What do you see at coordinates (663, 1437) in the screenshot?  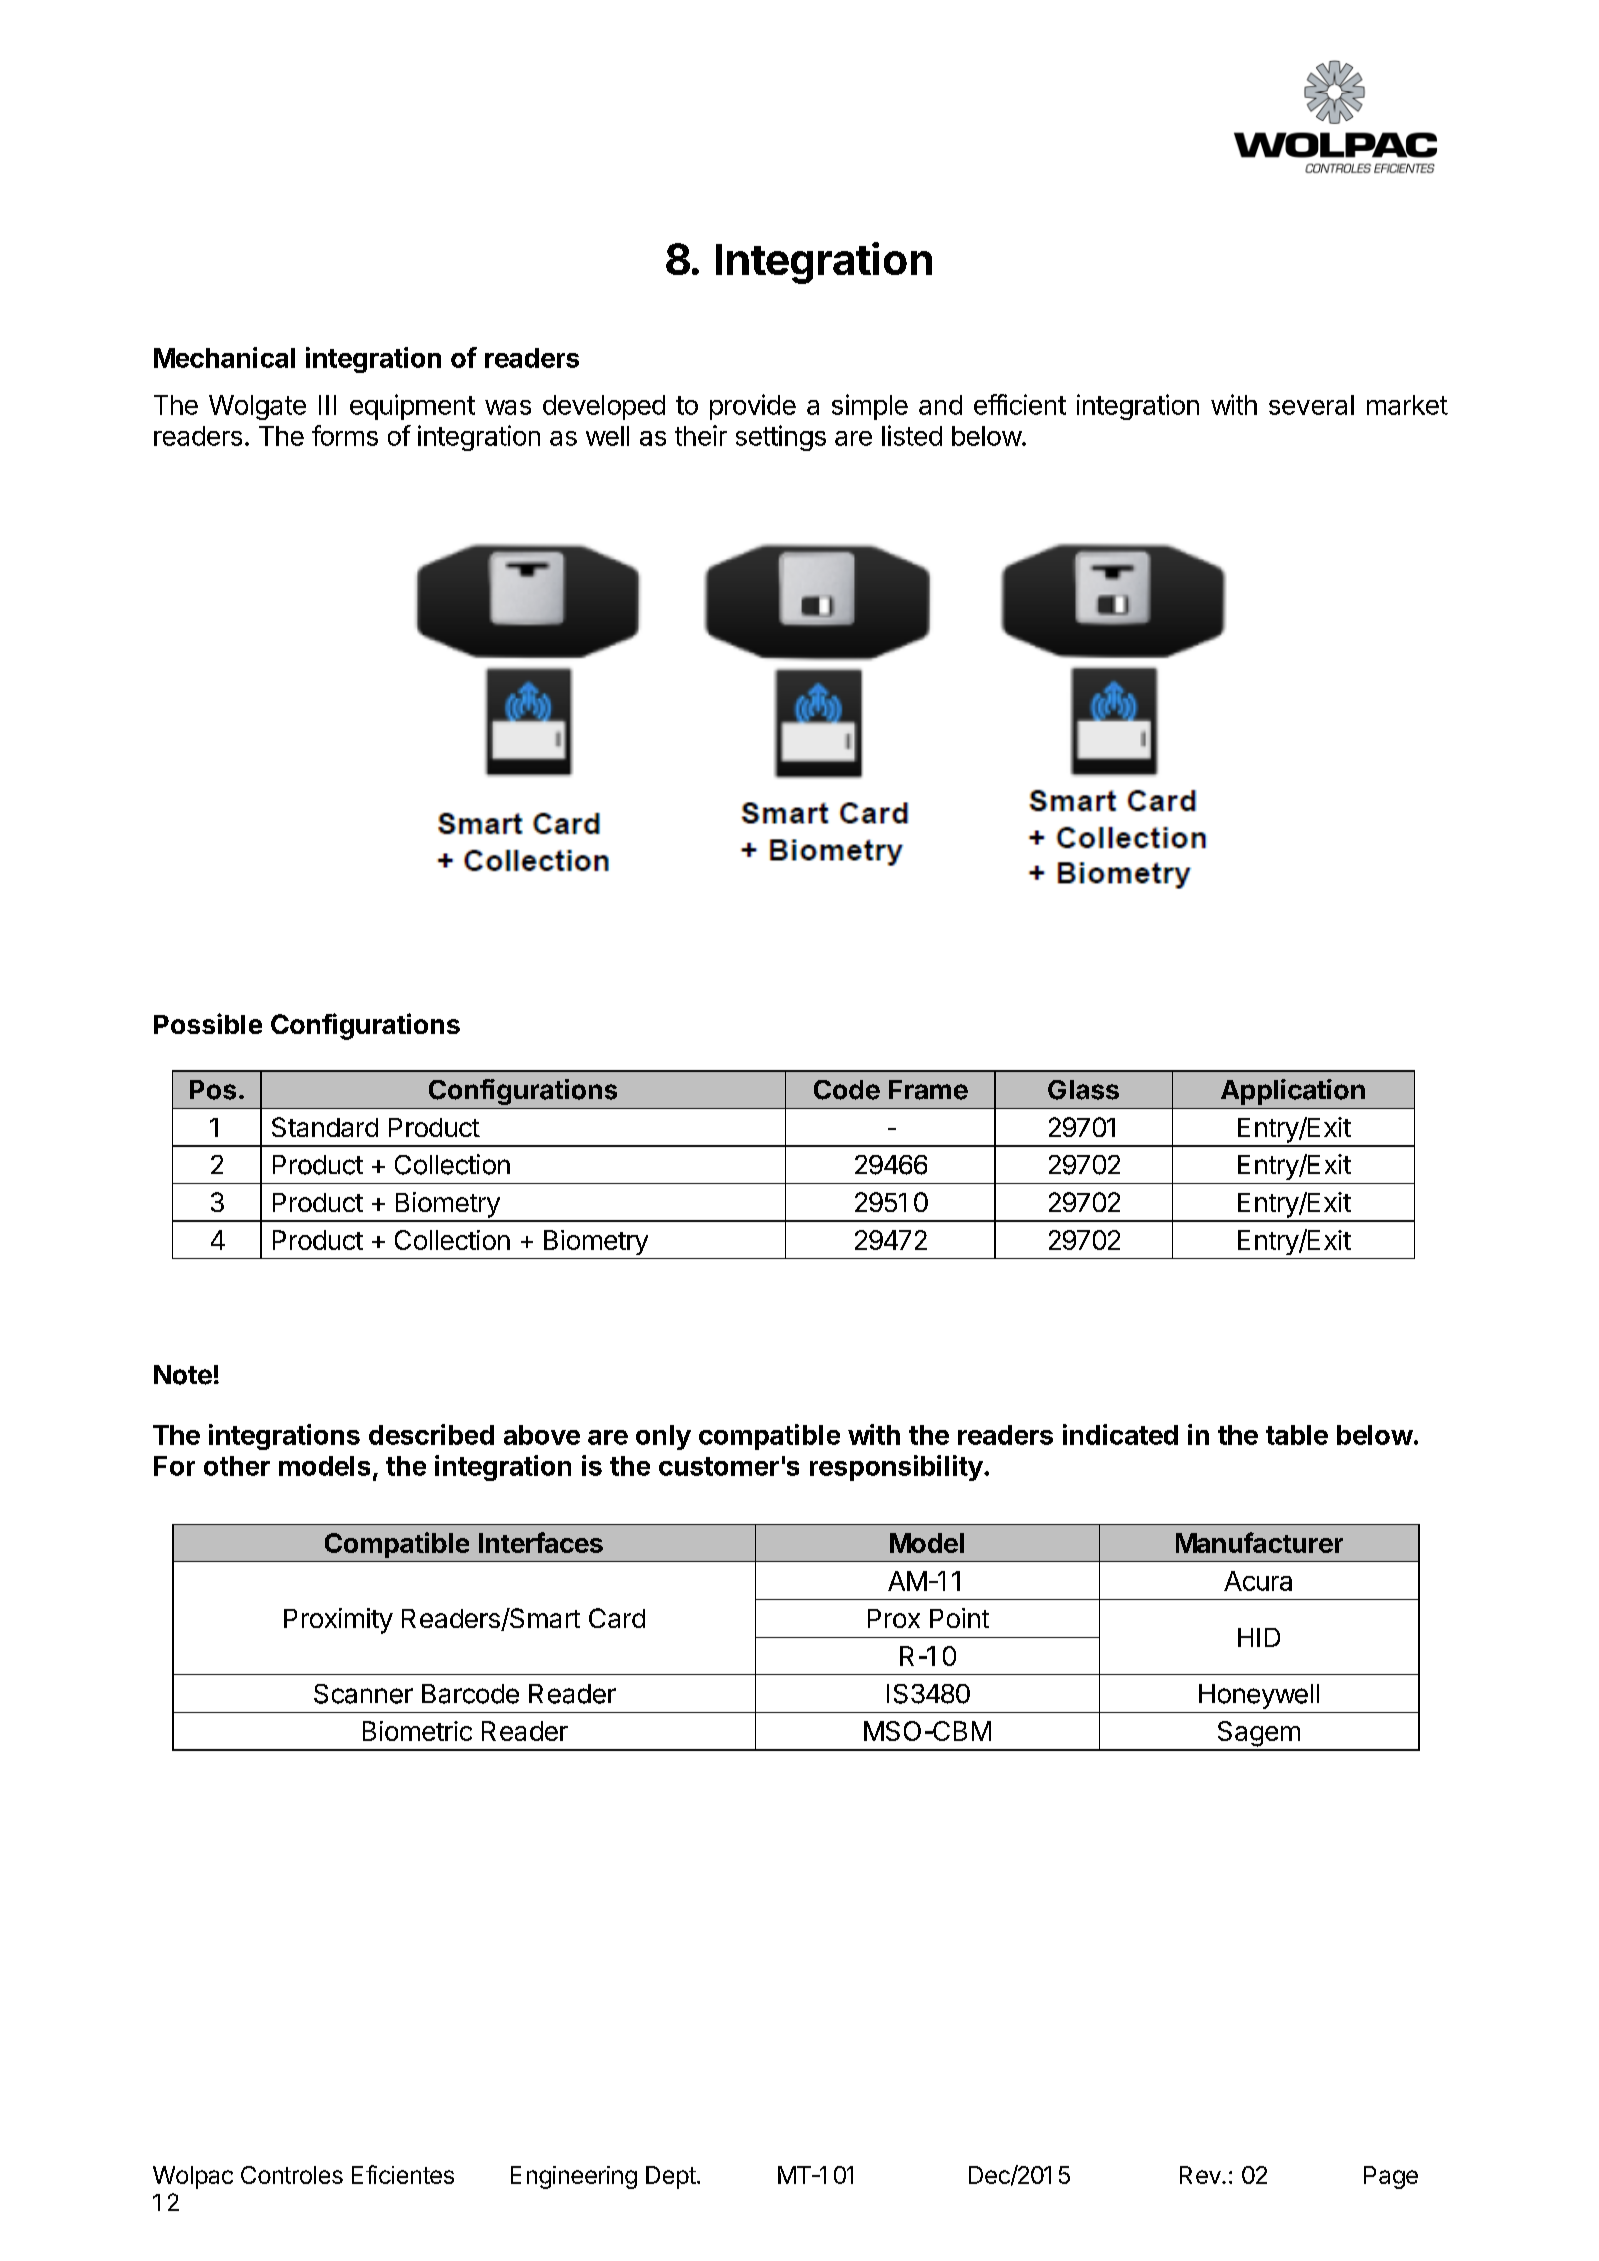 I see `only` at bounding box center [663, 1437].
